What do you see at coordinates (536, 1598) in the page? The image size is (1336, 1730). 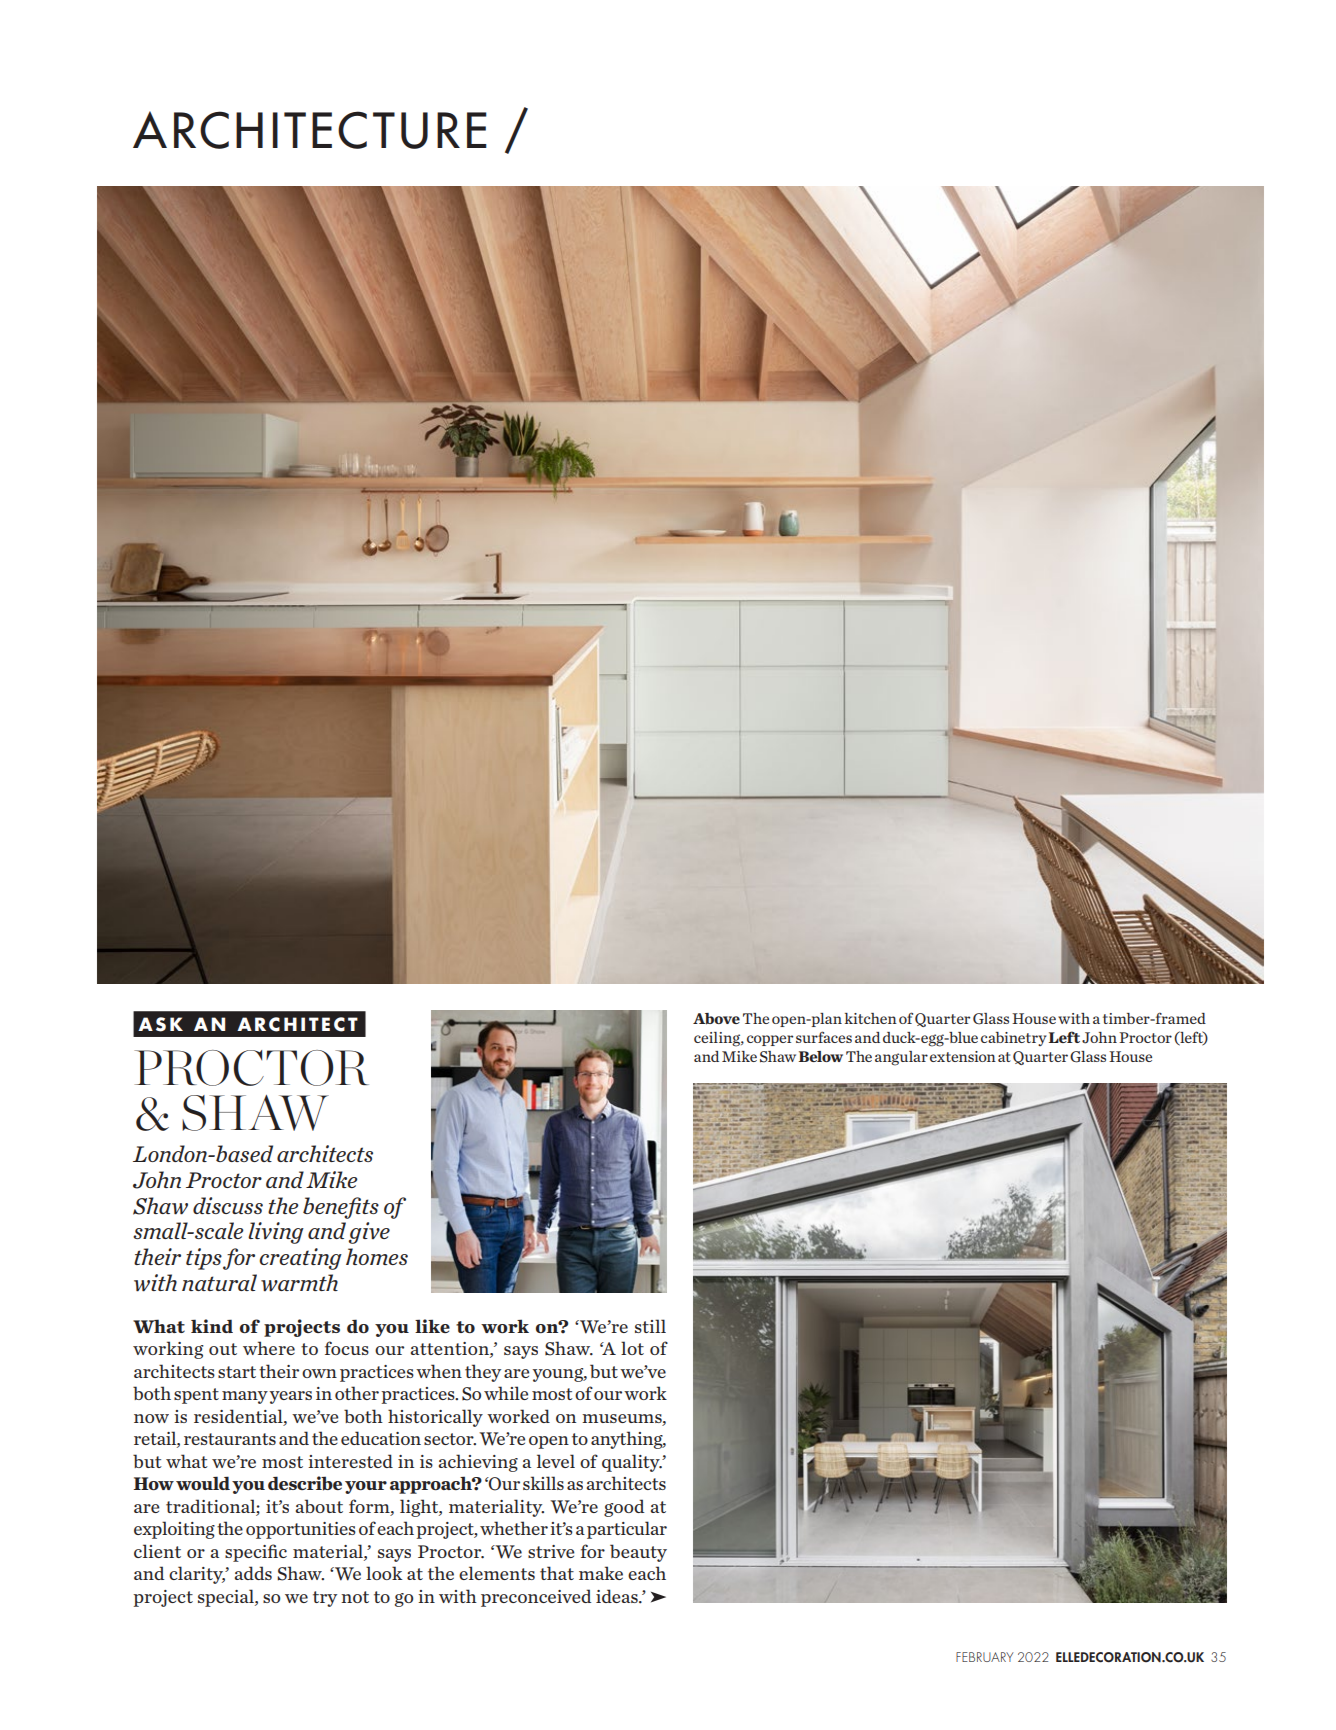 I see `preconceived` at bounding box center [536, 1598].
